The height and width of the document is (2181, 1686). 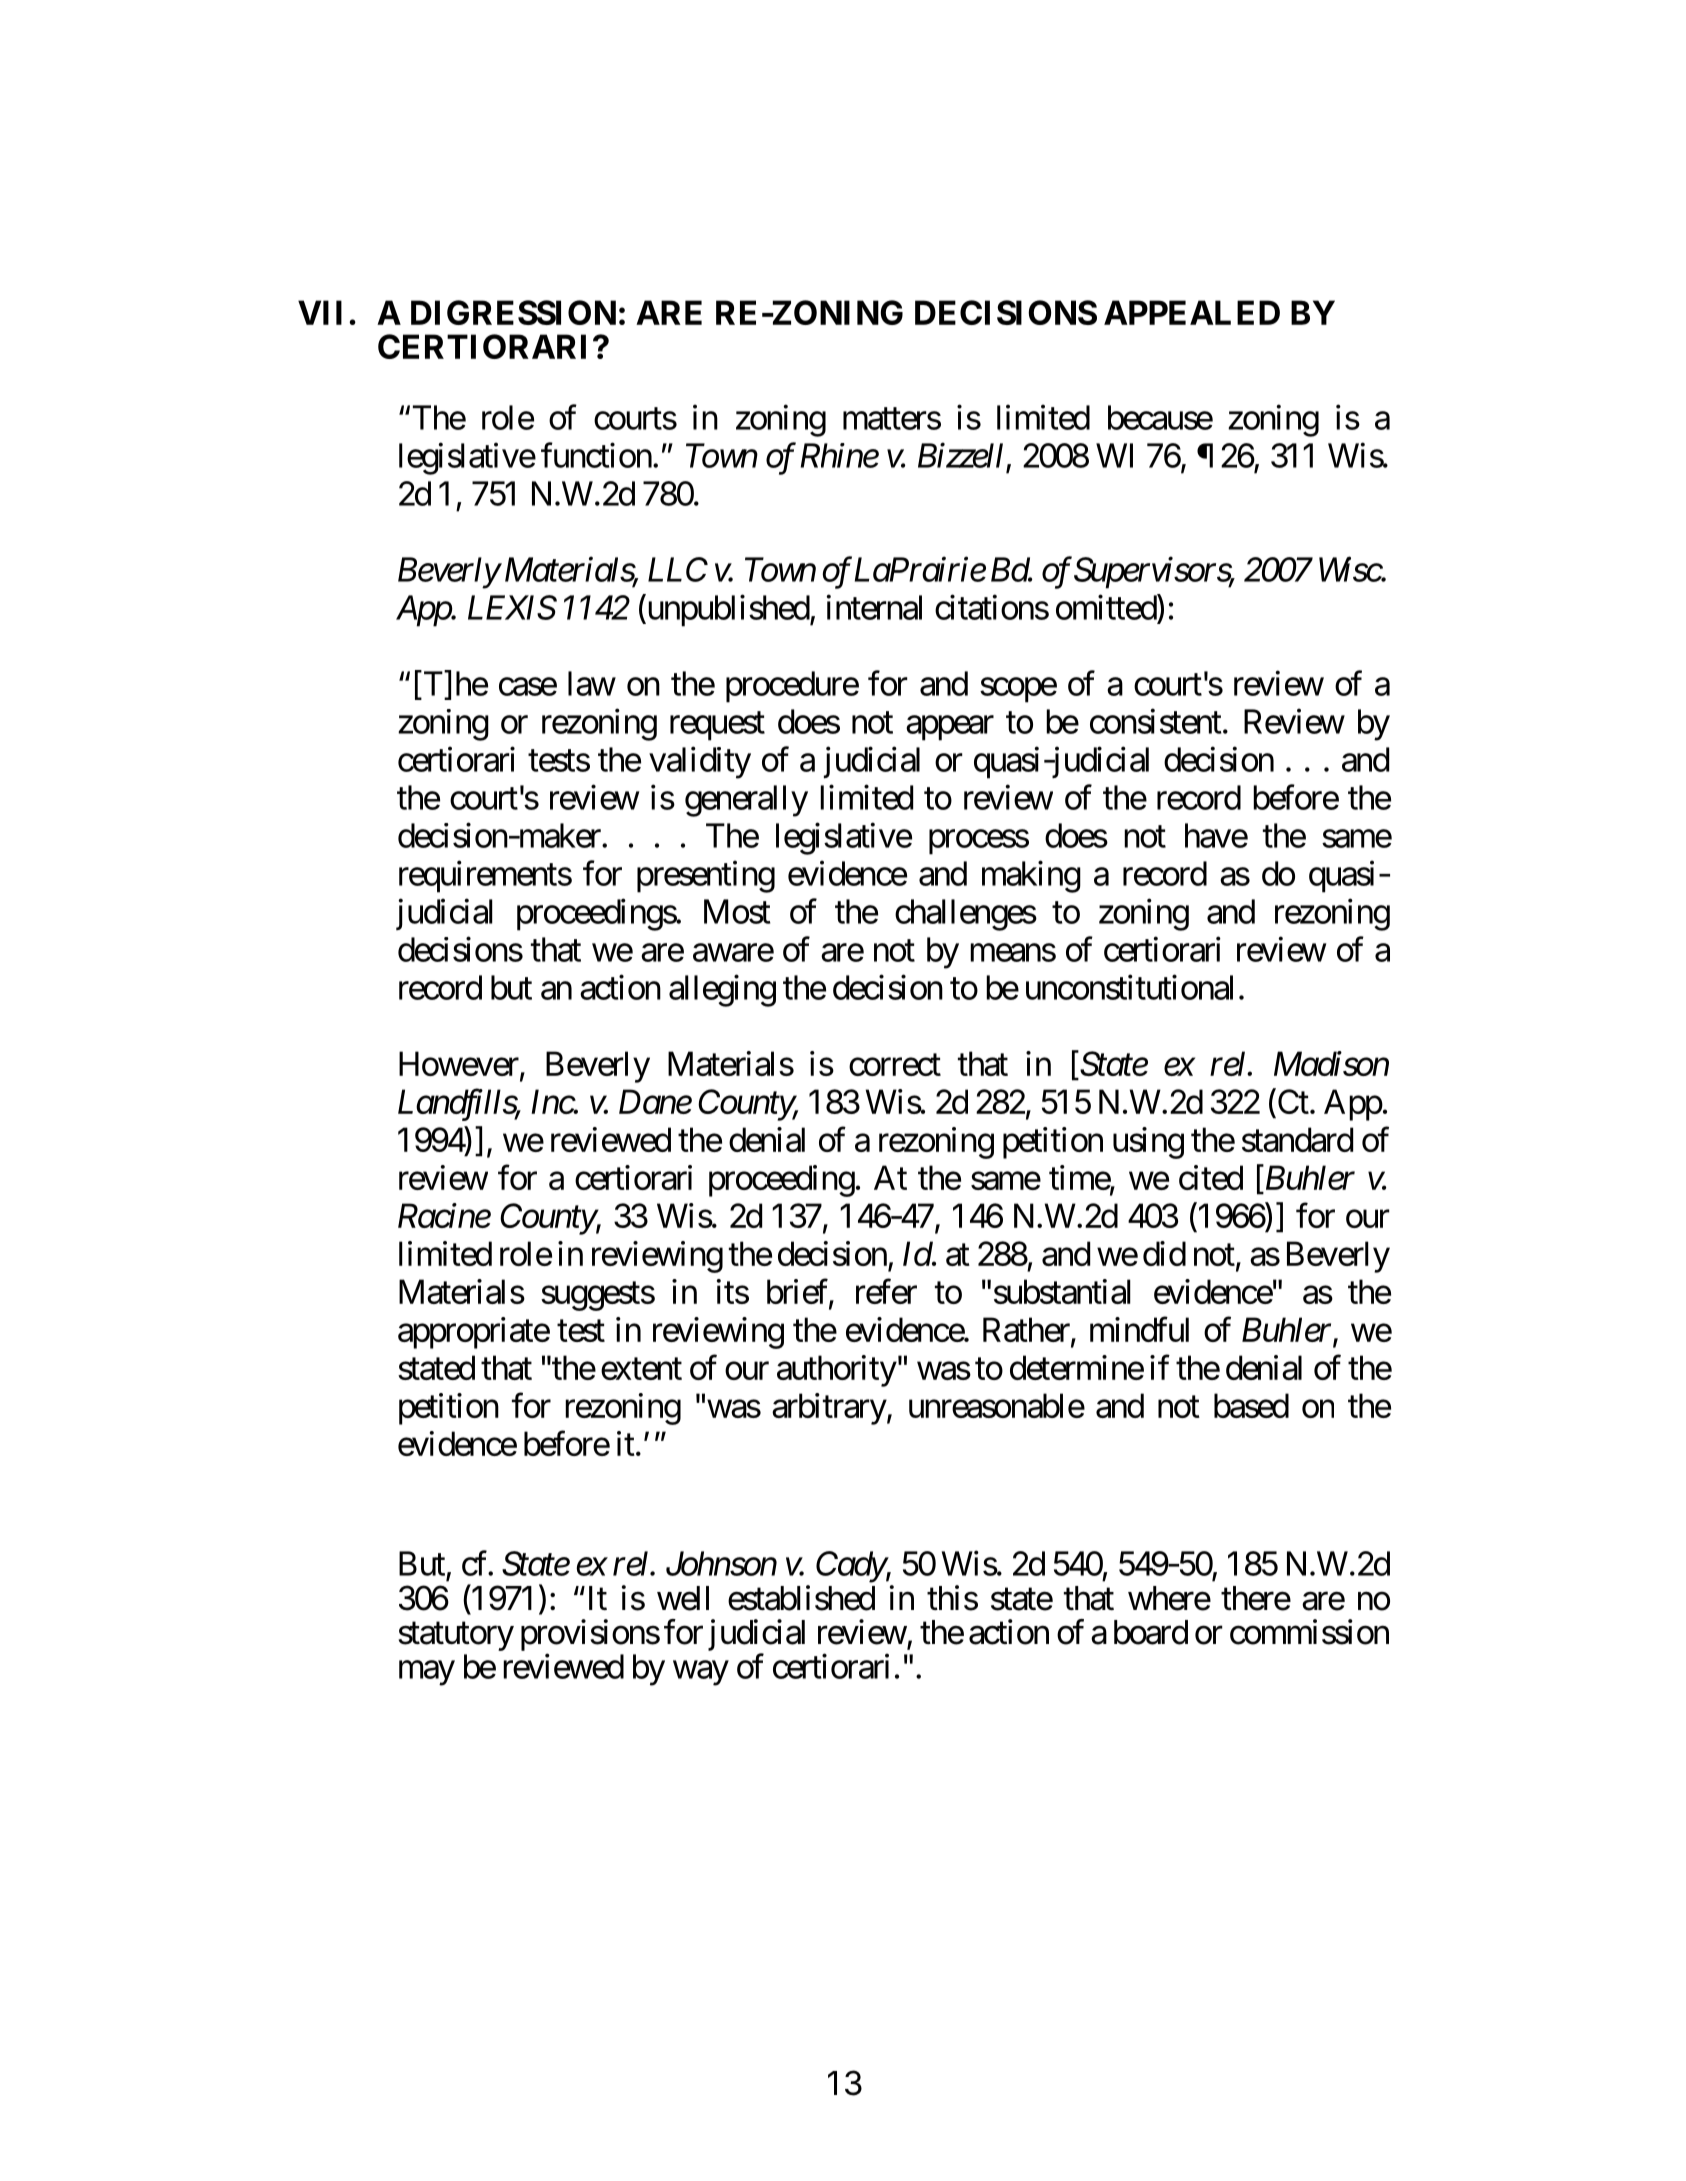 I want to click on function, so click(x=596, y=455).
